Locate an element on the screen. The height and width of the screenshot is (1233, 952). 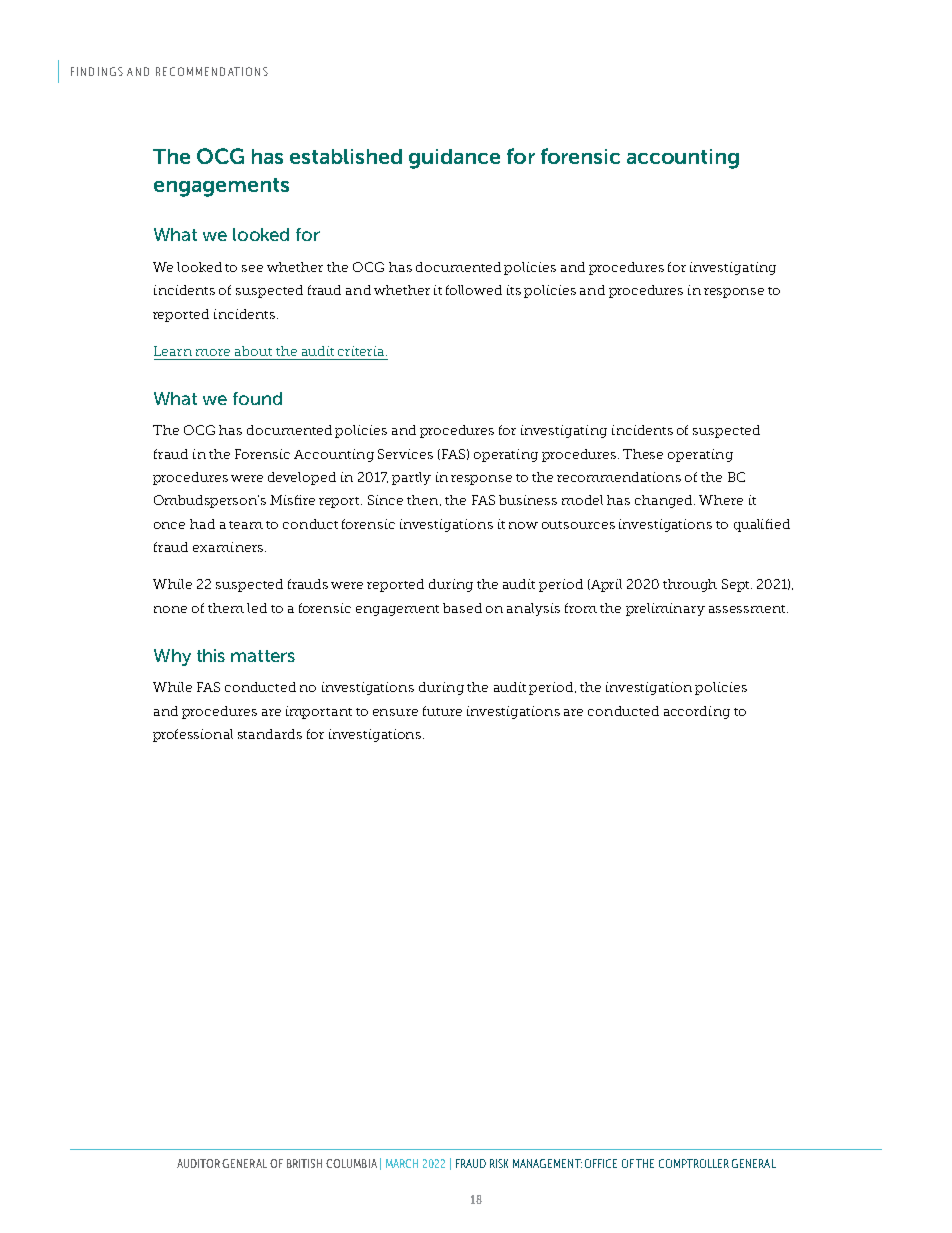
team is located at coordinates (246, 525).
